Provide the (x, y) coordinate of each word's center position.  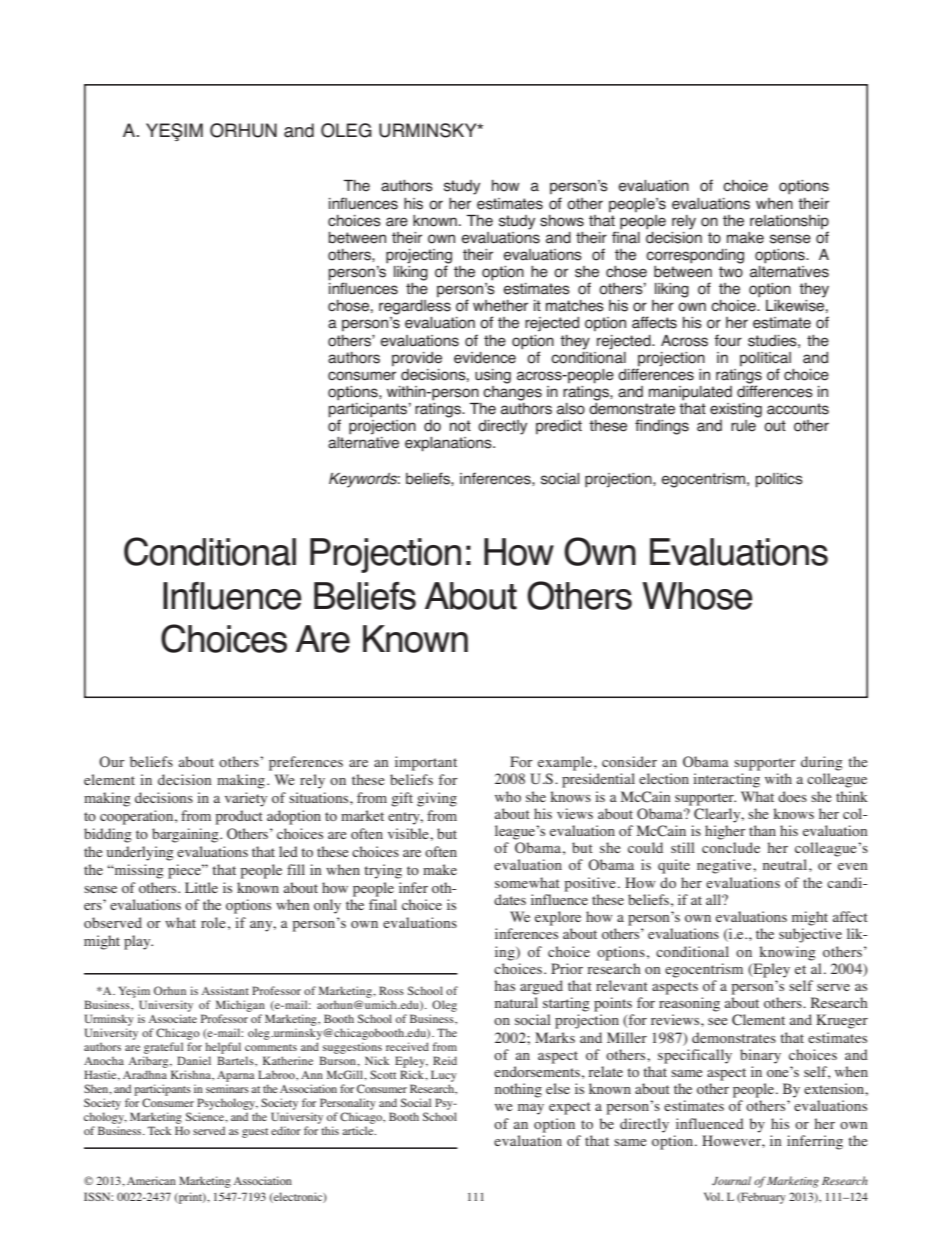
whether (500, 306)
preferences (306, 763)
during (822, 763)
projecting (419, 257)
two (731, 272)
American (151, 1180)
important (426, 763)
